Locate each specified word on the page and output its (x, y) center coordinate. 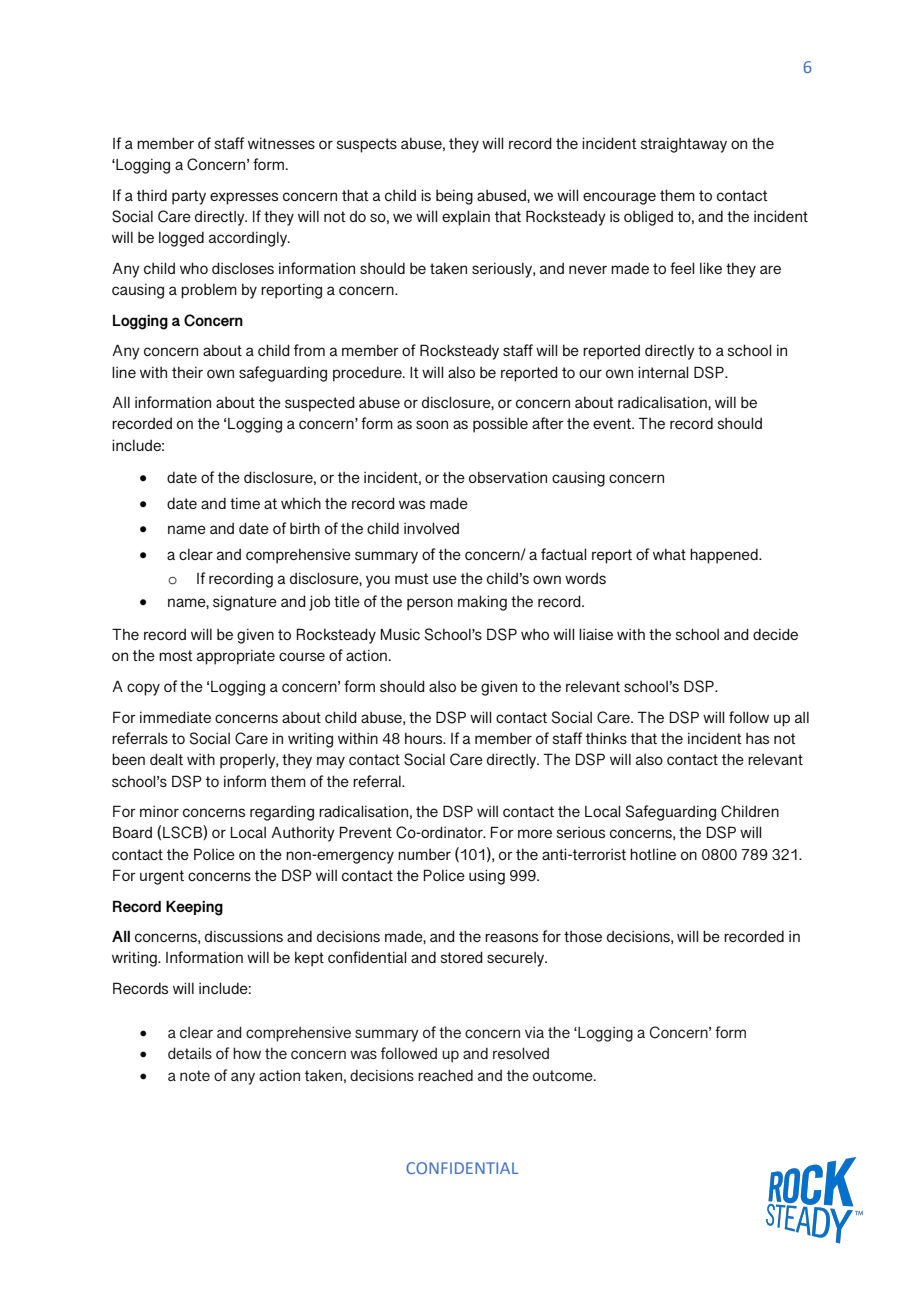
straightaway (684, 145)
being (454, 197)
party (189, 197)
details (190, 1053)
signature (245, 603)
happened (725, 556)
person (430, 604)
